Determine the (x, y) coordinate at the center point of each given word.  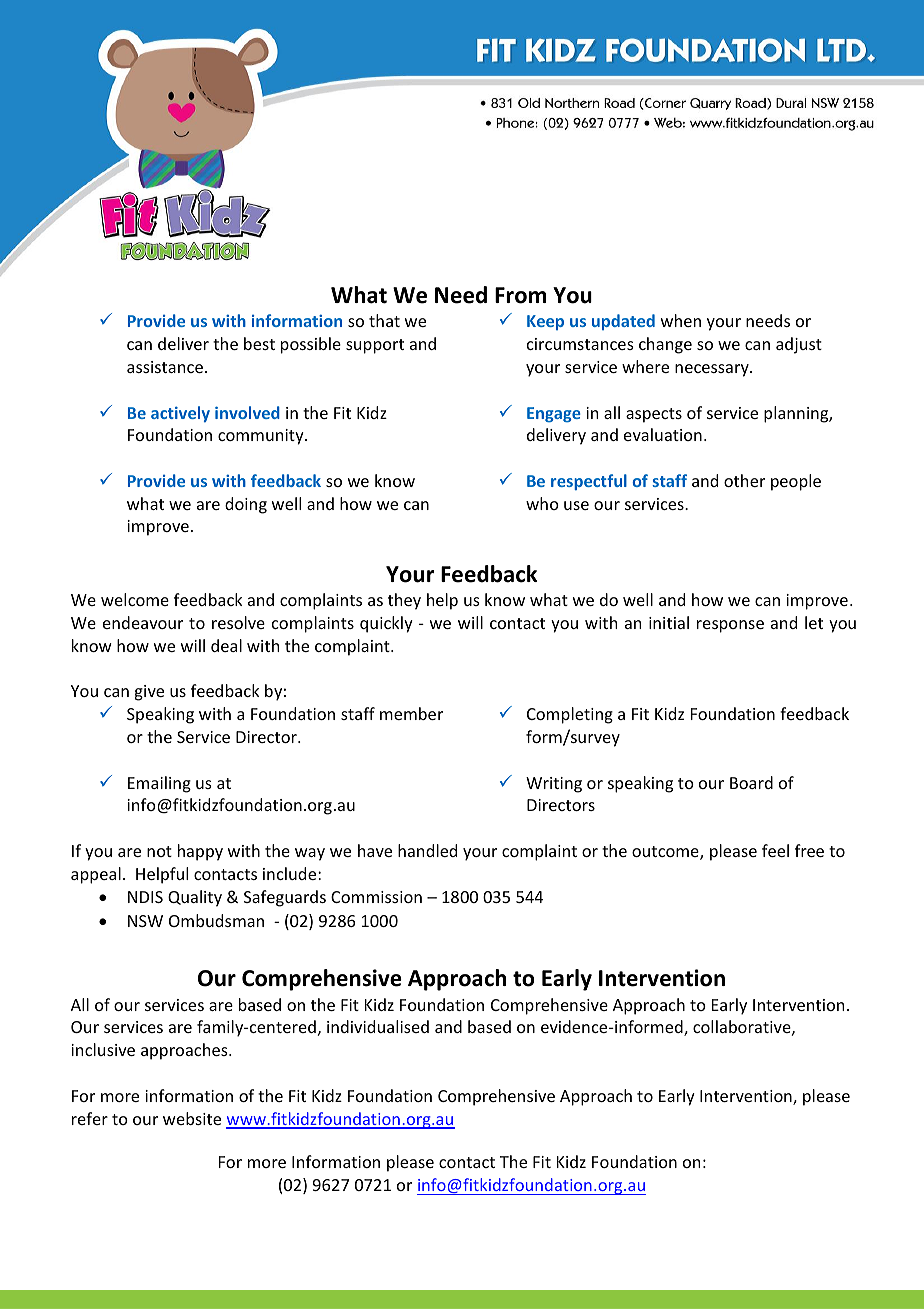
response (730, 626)
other (744, 480)
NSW (145, 921)
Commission (376, 897)
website (192, 1118)
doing (246, 505)
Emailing (159, 784)
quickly (386, 624)
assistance (165, 367)
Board (751, 782)
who (542, 503)
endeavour (143, 622)
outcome (666, 853)
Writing (554, 785)
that (384, 320)
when (681, 320)
